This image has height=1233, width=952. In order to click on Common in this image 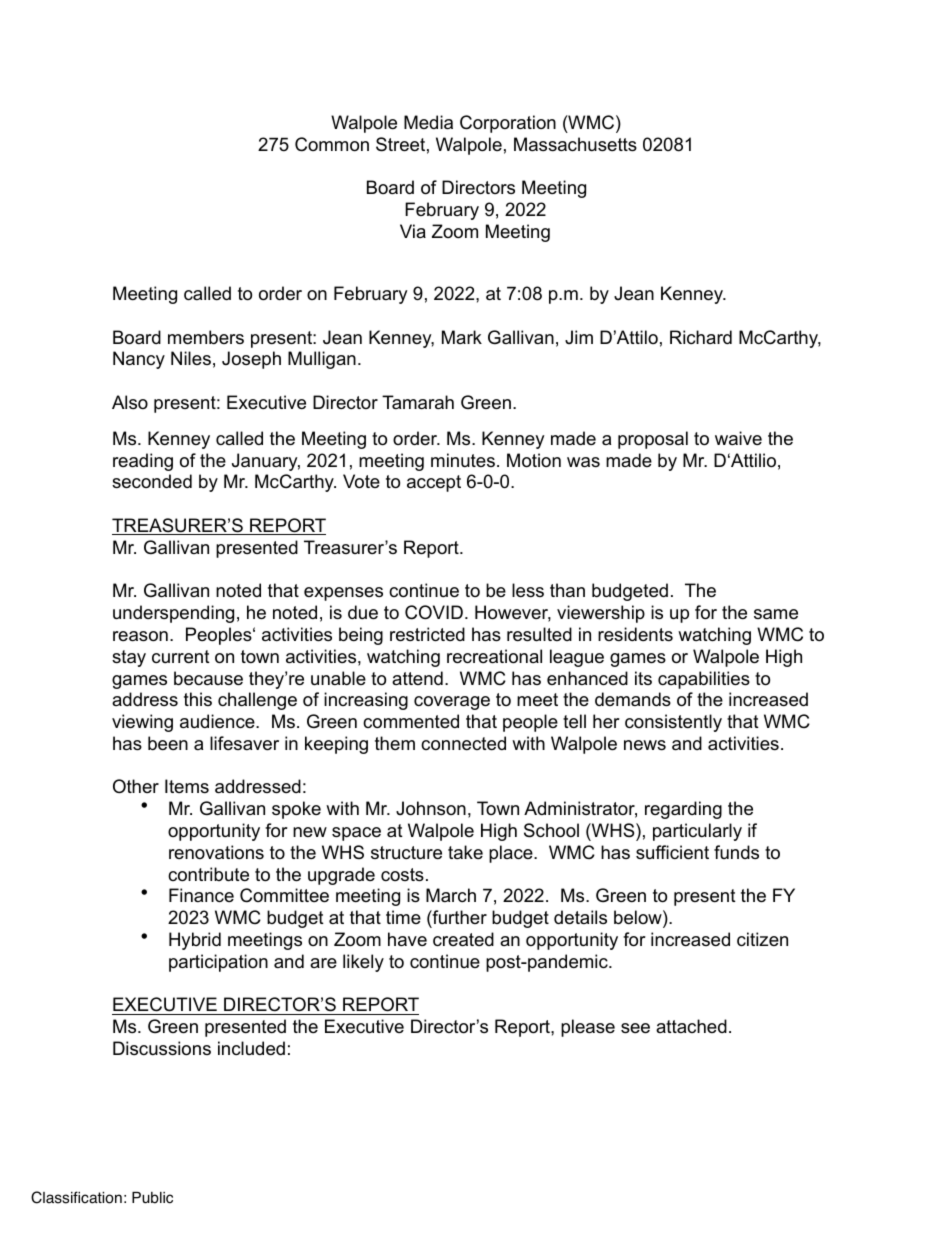, I will do `click(332, 144)`.
